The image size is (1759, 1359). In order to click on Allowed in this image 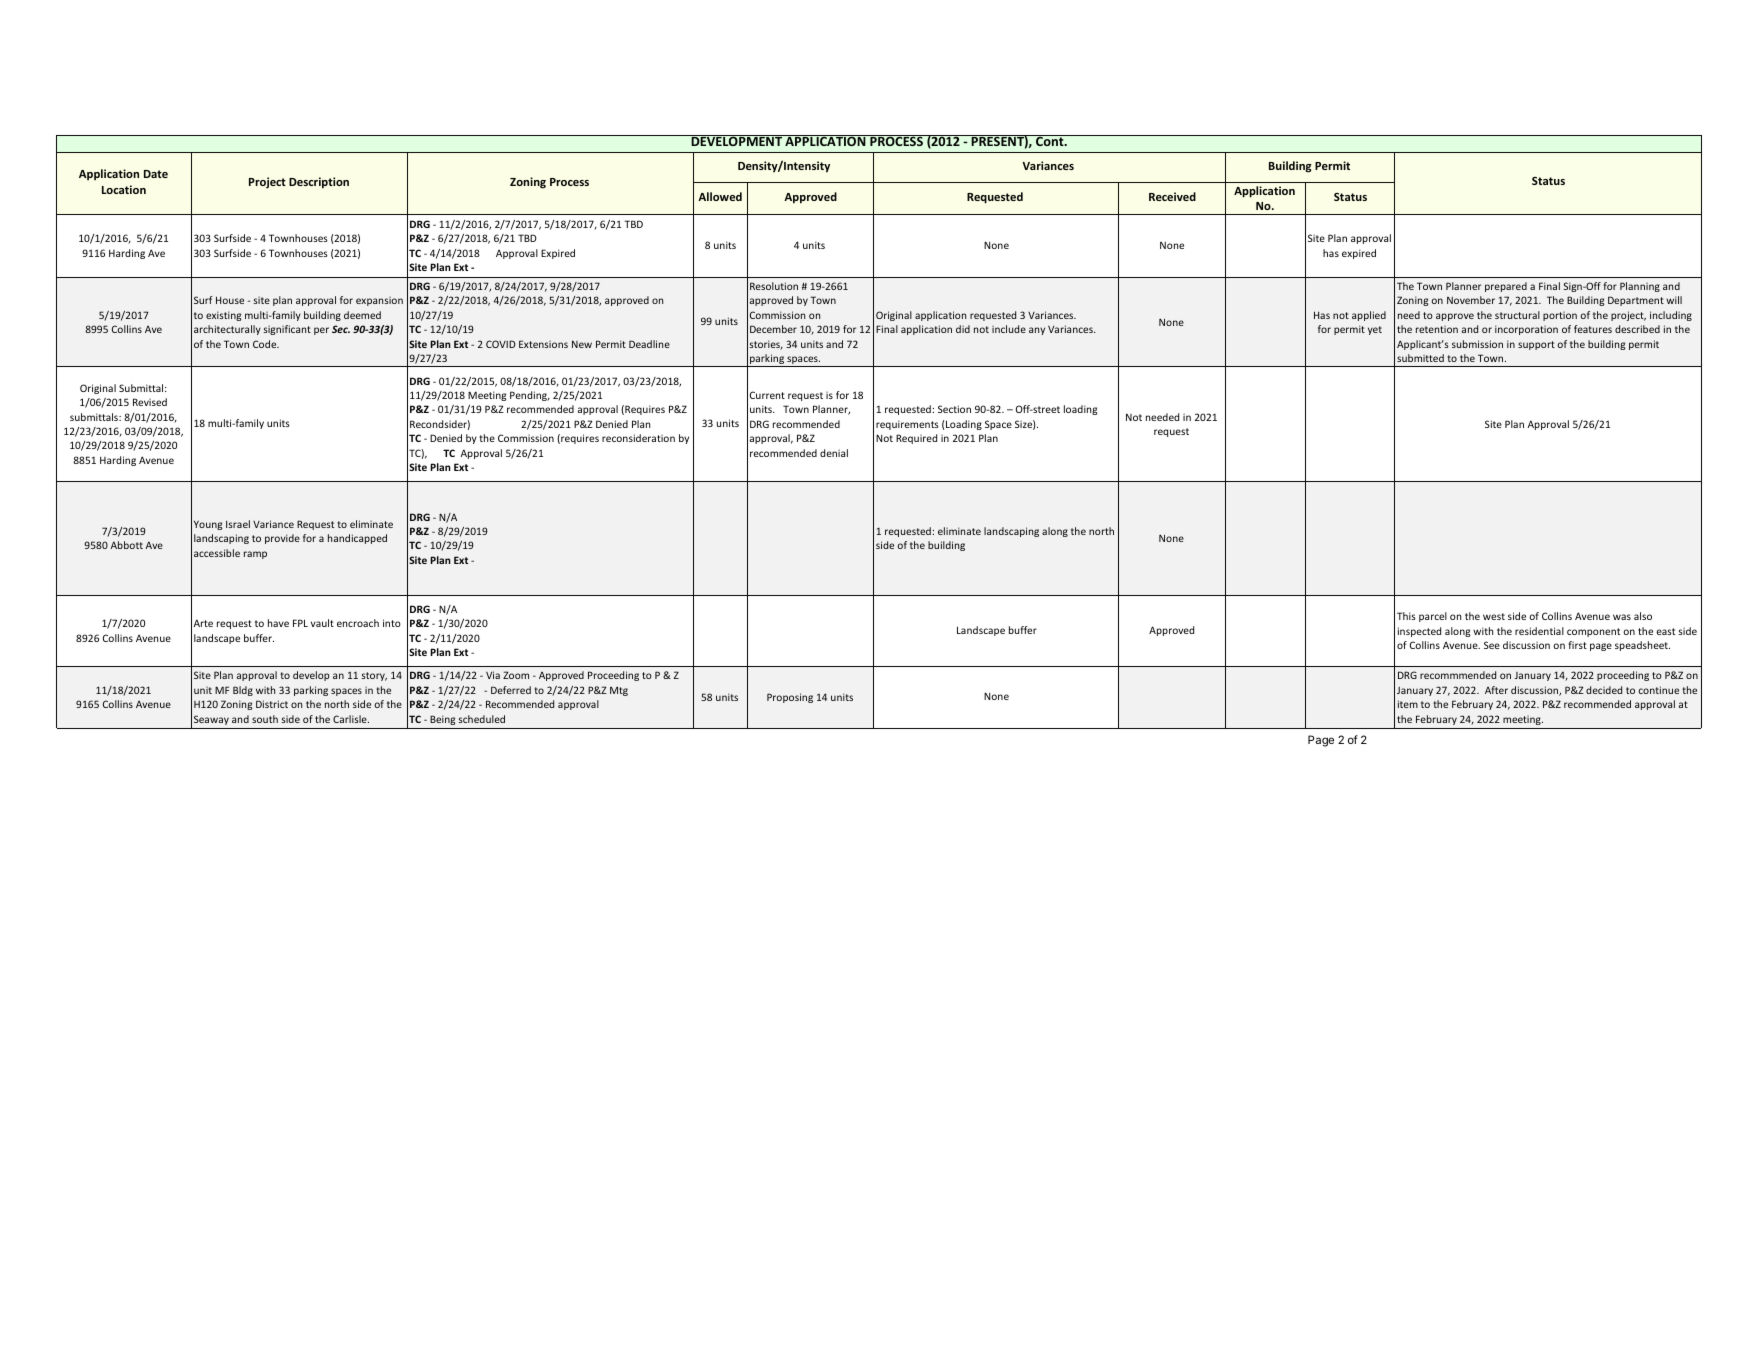, I will do `click(720, 196)`.
